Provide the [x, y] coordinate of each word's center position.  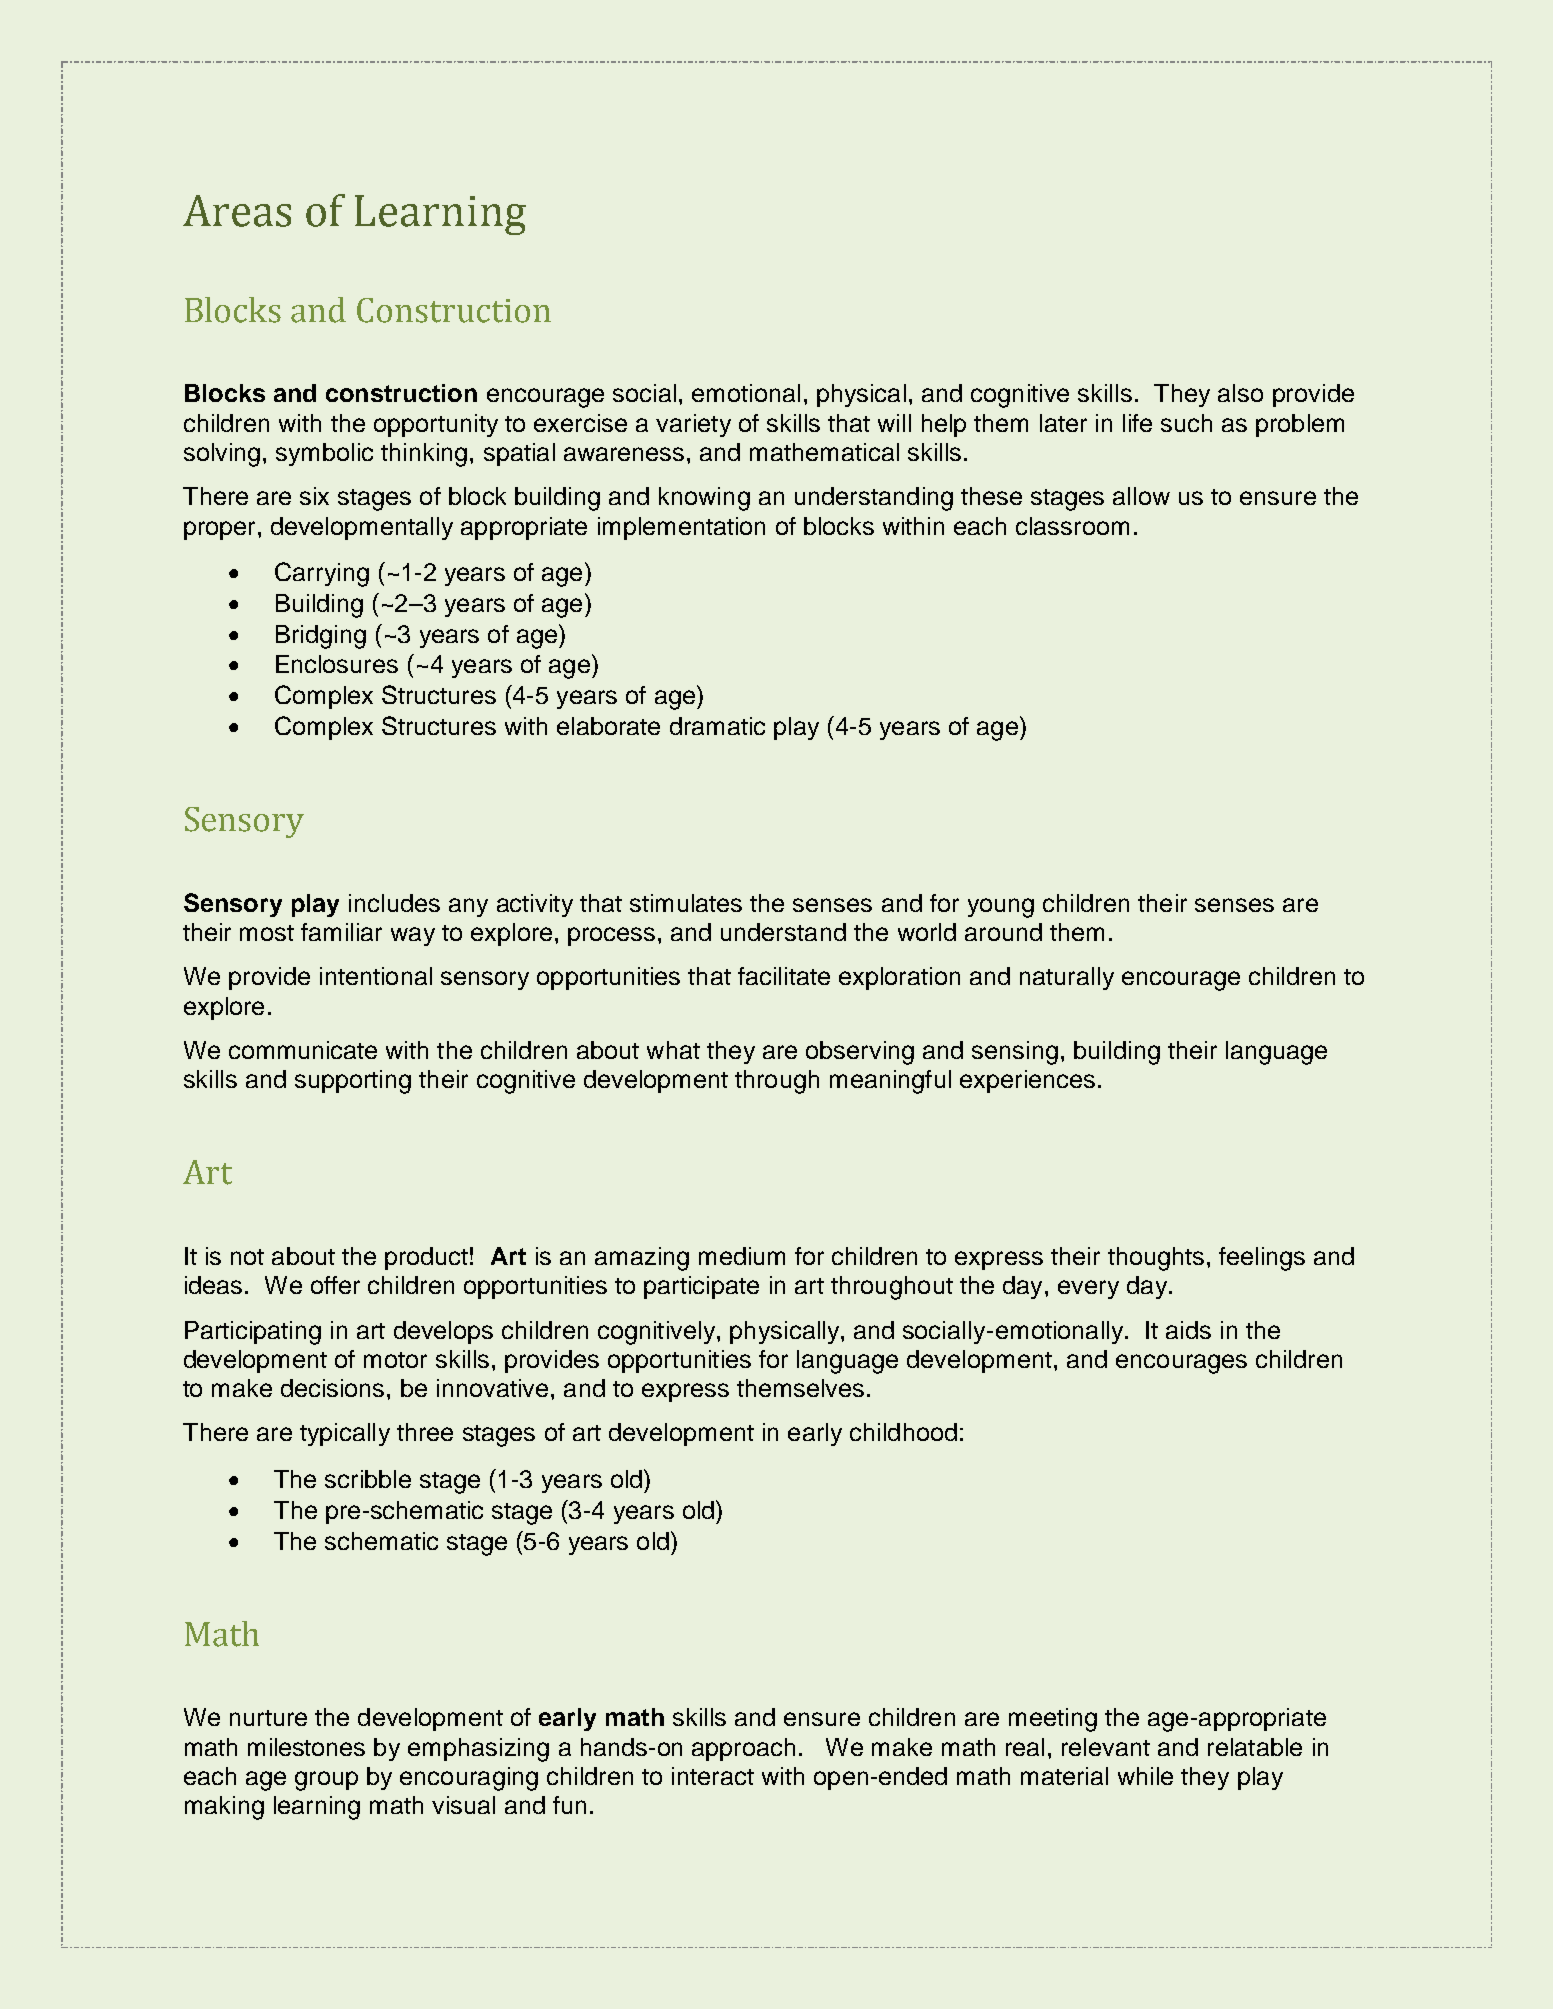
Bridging [321, 637]
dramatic [717, 726]
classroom [1072, 526]
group [326, 1781]
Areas [237, 211]
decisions [332, 1388]
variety [693, 425]
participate [701, 1287]
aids [1188, 1330]
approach [743, 1749]
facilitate [784, 976]
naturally [1067, 978]
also [1240, 393]
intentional [376, 976]
